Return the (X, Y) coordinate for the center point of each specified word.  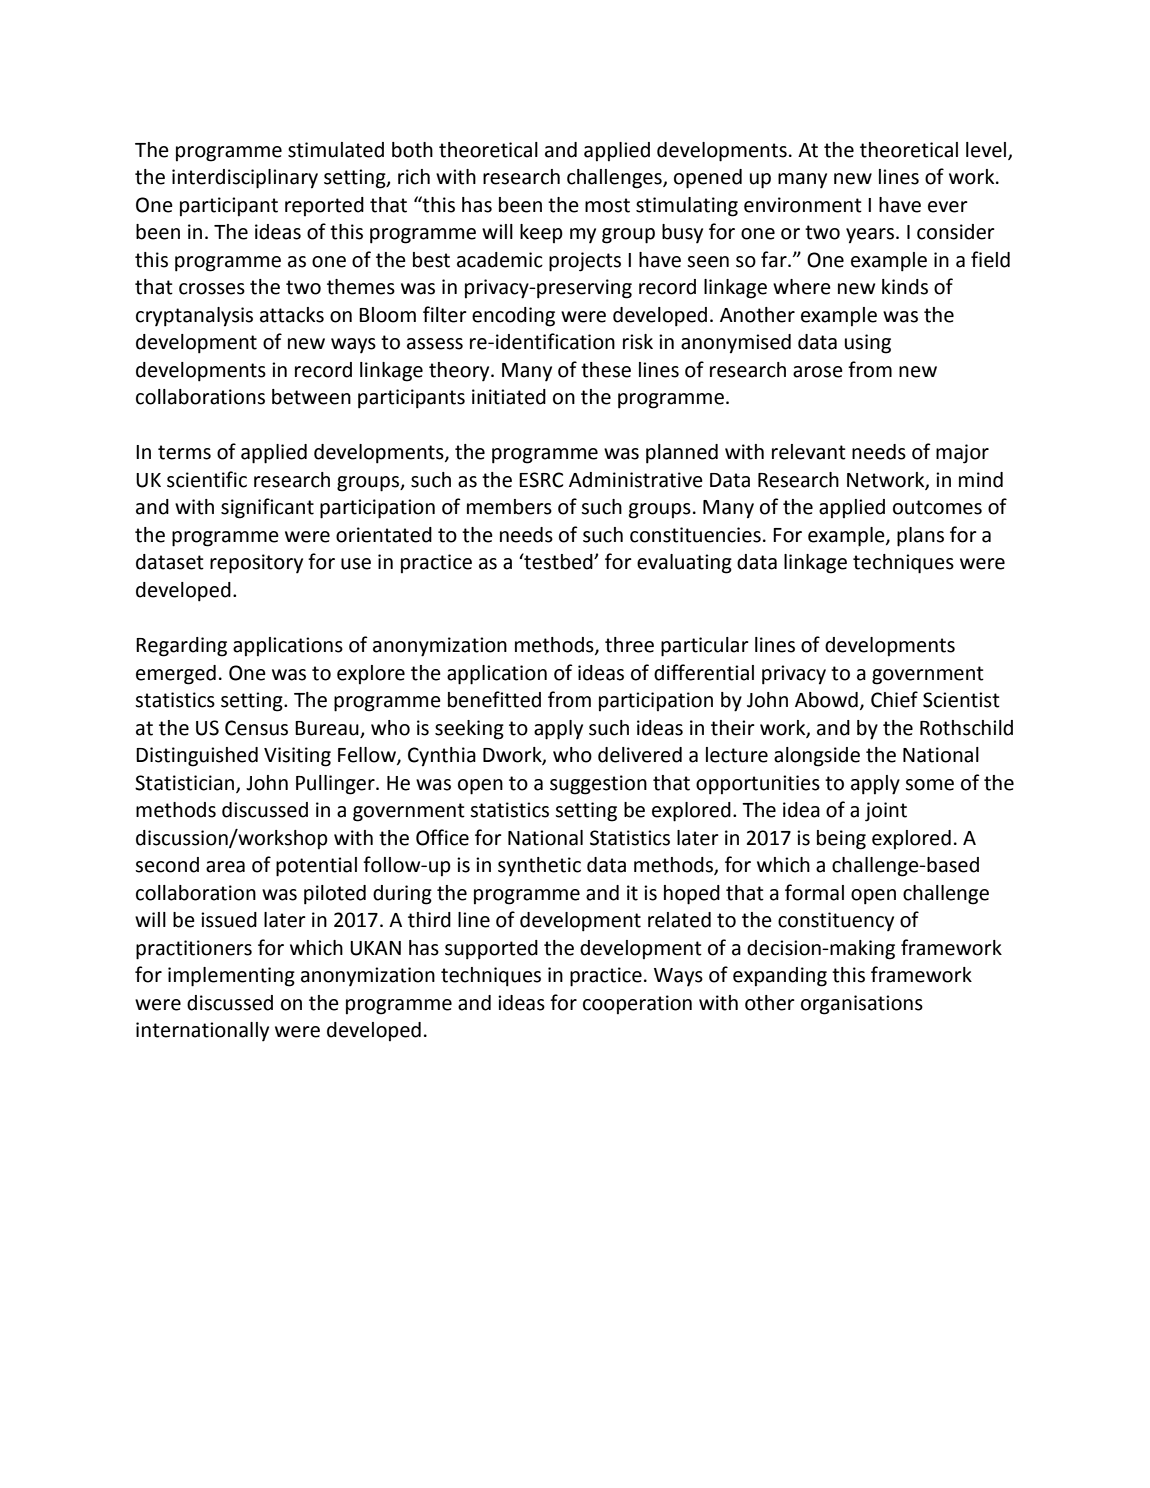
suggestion (598, 785)
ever (948, 207)
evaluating (684, 564)
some (929, 785)
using (868, 344)
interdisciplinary (245, 179)
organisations (862, 1005)
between (311, 397)
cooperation (637, 1005)
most (607, 205)
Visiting (297, 757)
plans (920, 537)
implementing (231, 977)
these (606, 370)
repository (256, 564)
